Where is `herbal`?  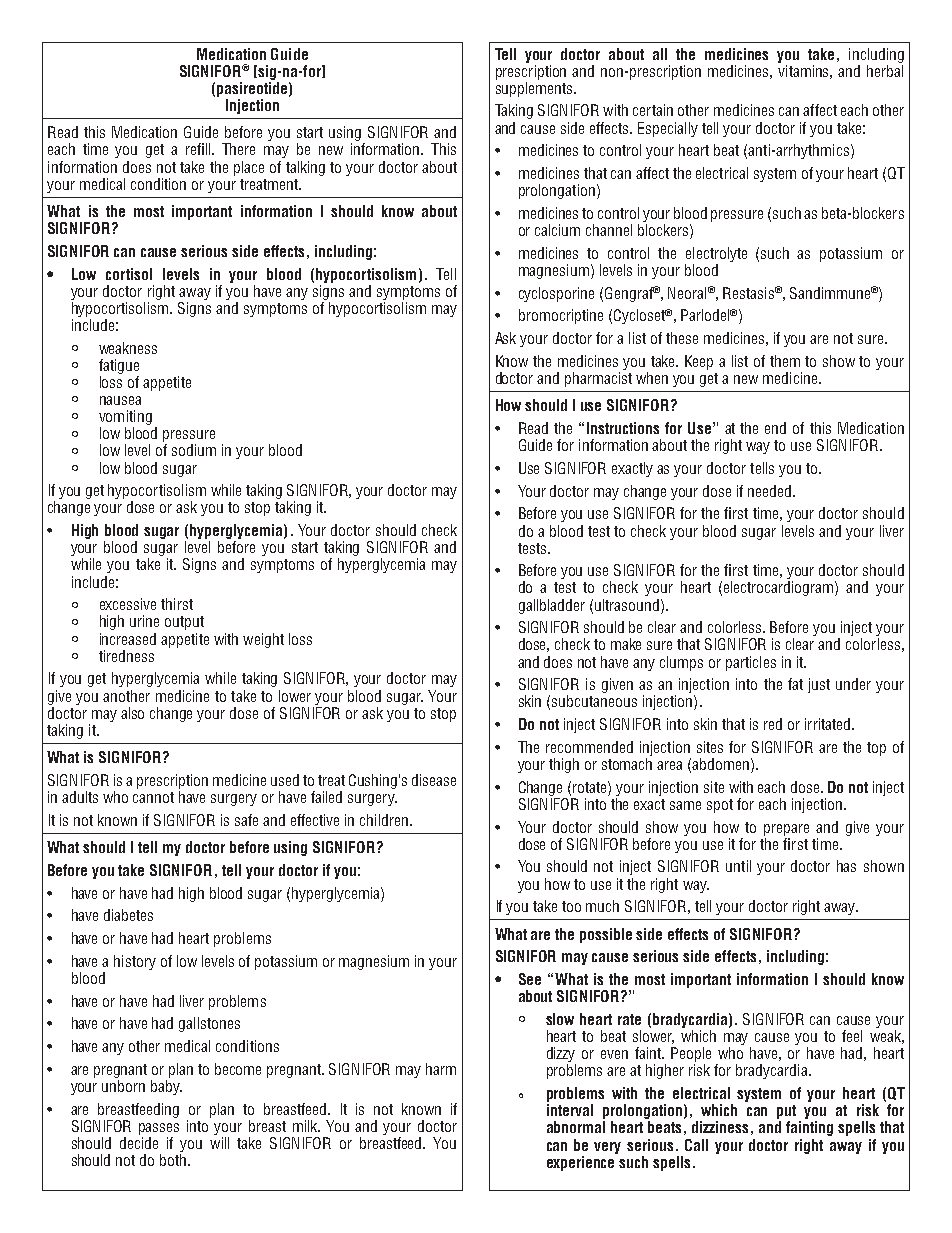
herbal is located at coordinates (885, 69).
